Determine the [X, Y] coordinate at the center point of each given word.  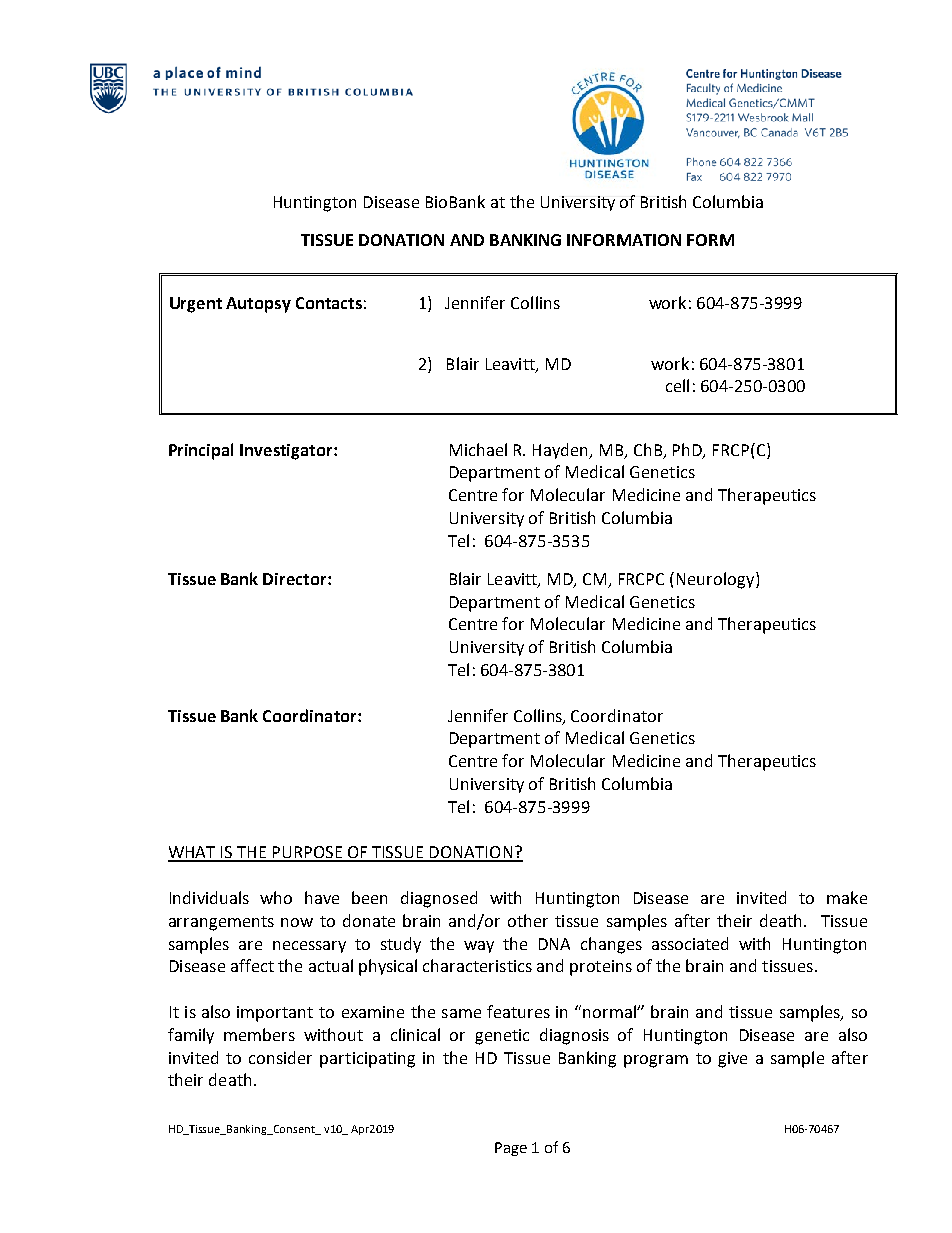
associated [690, 943]
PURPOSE [308, 853]
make [847, 897]
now [297, 922]
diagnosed [439, 899]
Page [511, 1149]
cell [677, 385]
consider [280, 1057]
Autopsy [258, 305]
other [528, 920]
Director [296, 579]
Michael [478, 449]
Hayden [562, 451]
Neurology [717, 580]
